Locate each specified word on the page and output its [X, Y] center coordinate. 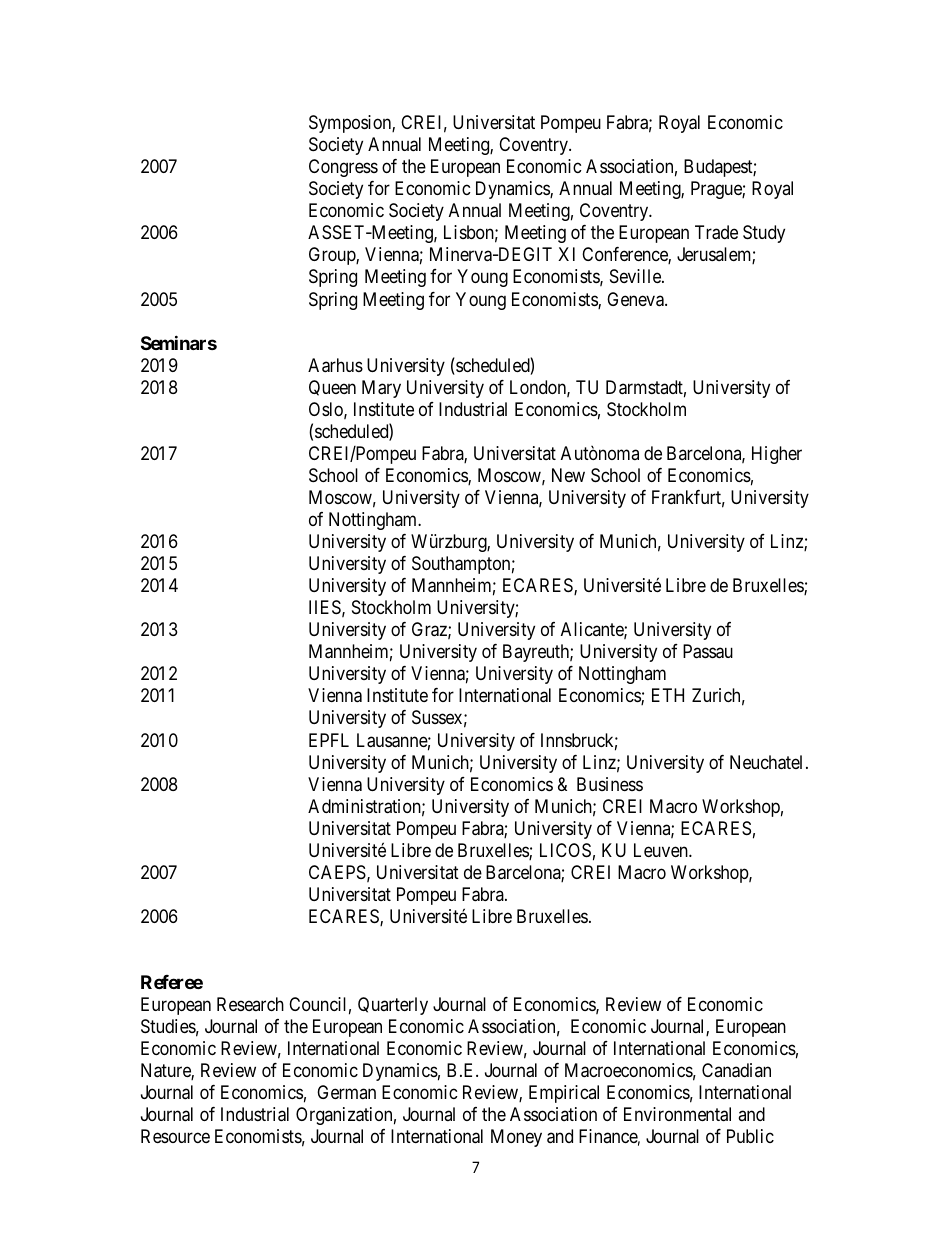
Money [516, 1138]
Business [610, 784]
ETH [668, 695]
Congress [343, 168]
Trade [716, 232]
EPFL [329, 740]
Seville [636, 276]
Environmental [677, 1114]
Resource [175, 1136]
